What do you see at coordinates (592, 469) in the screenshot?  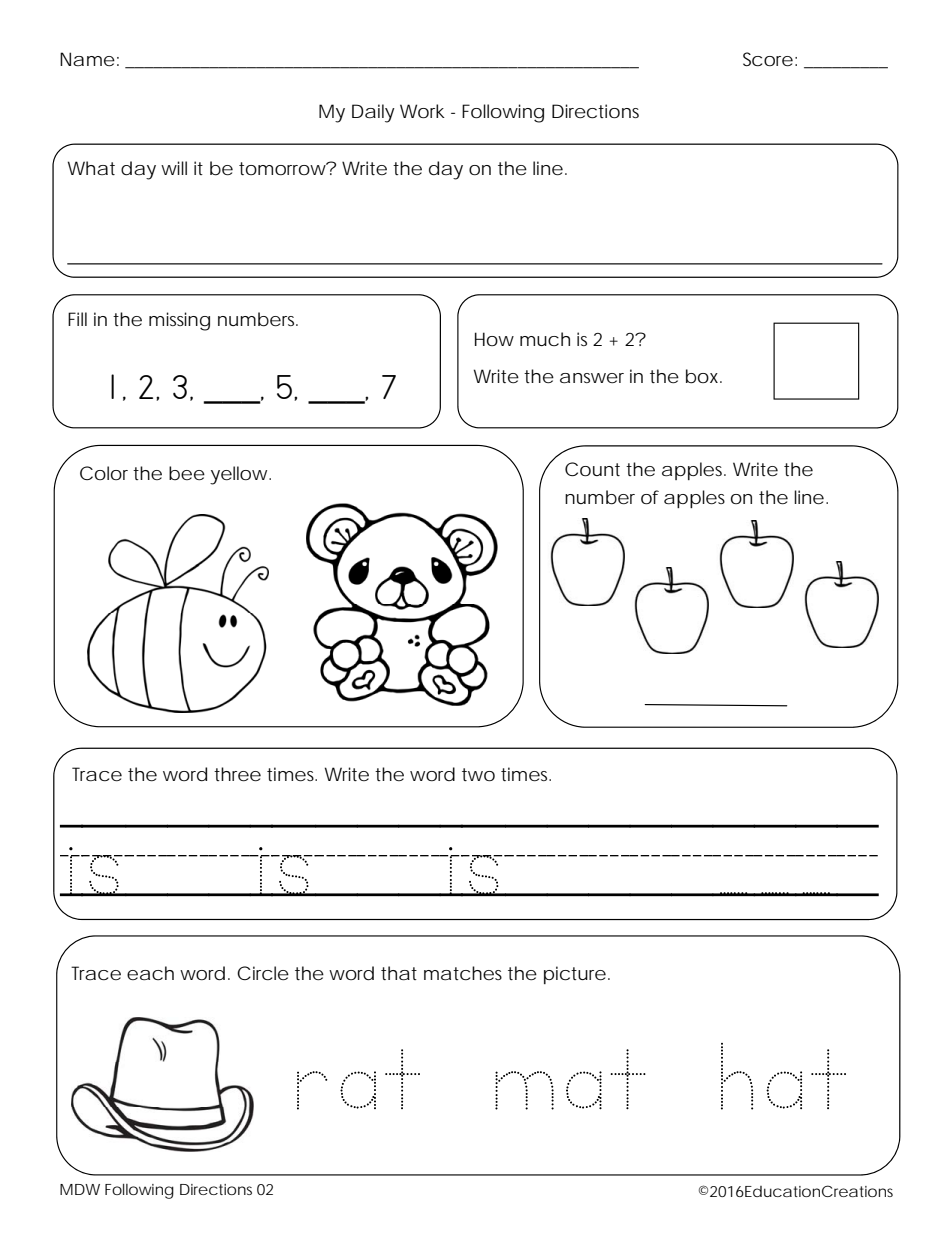 I see `Count` at bounding box center [592, 469].
